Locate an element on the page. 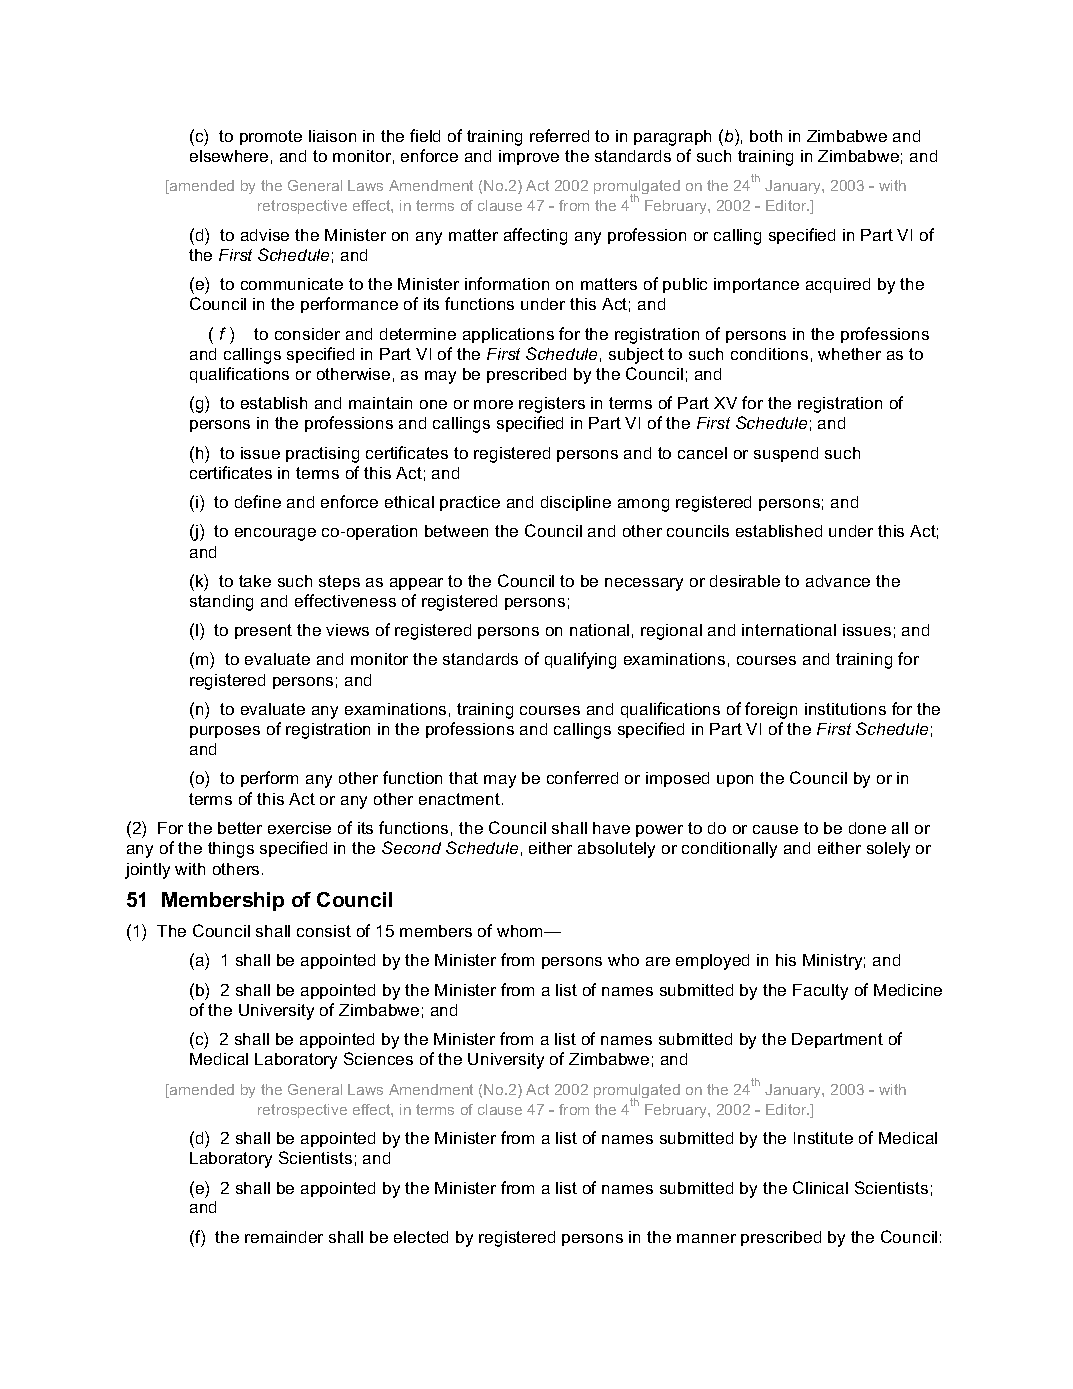 This document has height=1389, width=1073. purposes is located at coordinates (225, 732).
